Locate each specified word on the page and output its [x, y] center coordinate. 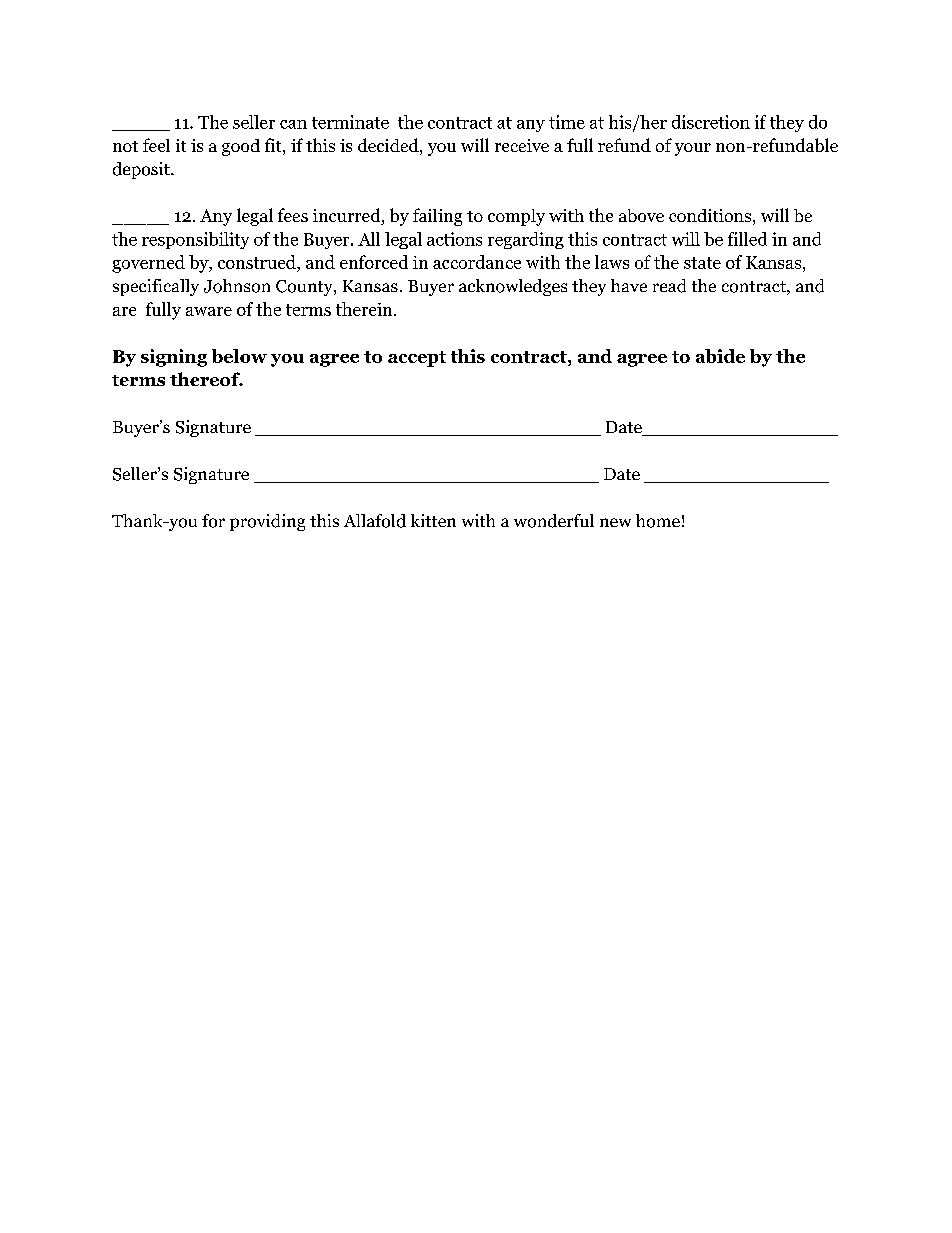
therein [365, 309]
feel [156, 145]
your [693, 149]
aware [209, 311]
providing [267, 522]
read [669, 286]
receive [522, 145]
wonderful [554, 521]
